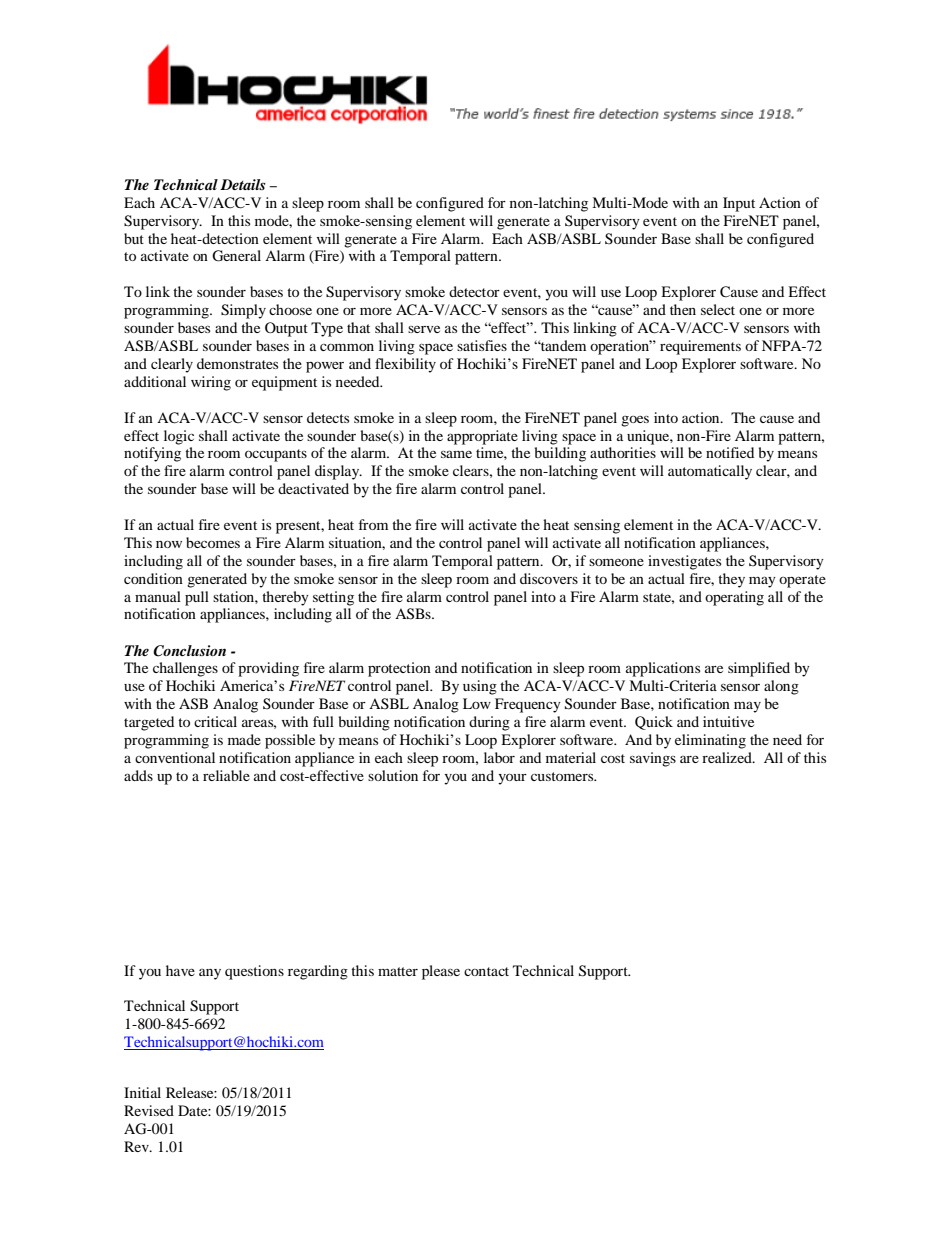  Describe the element at coordinates (739, 204) in the screenshot. I see `Input` at that location.
